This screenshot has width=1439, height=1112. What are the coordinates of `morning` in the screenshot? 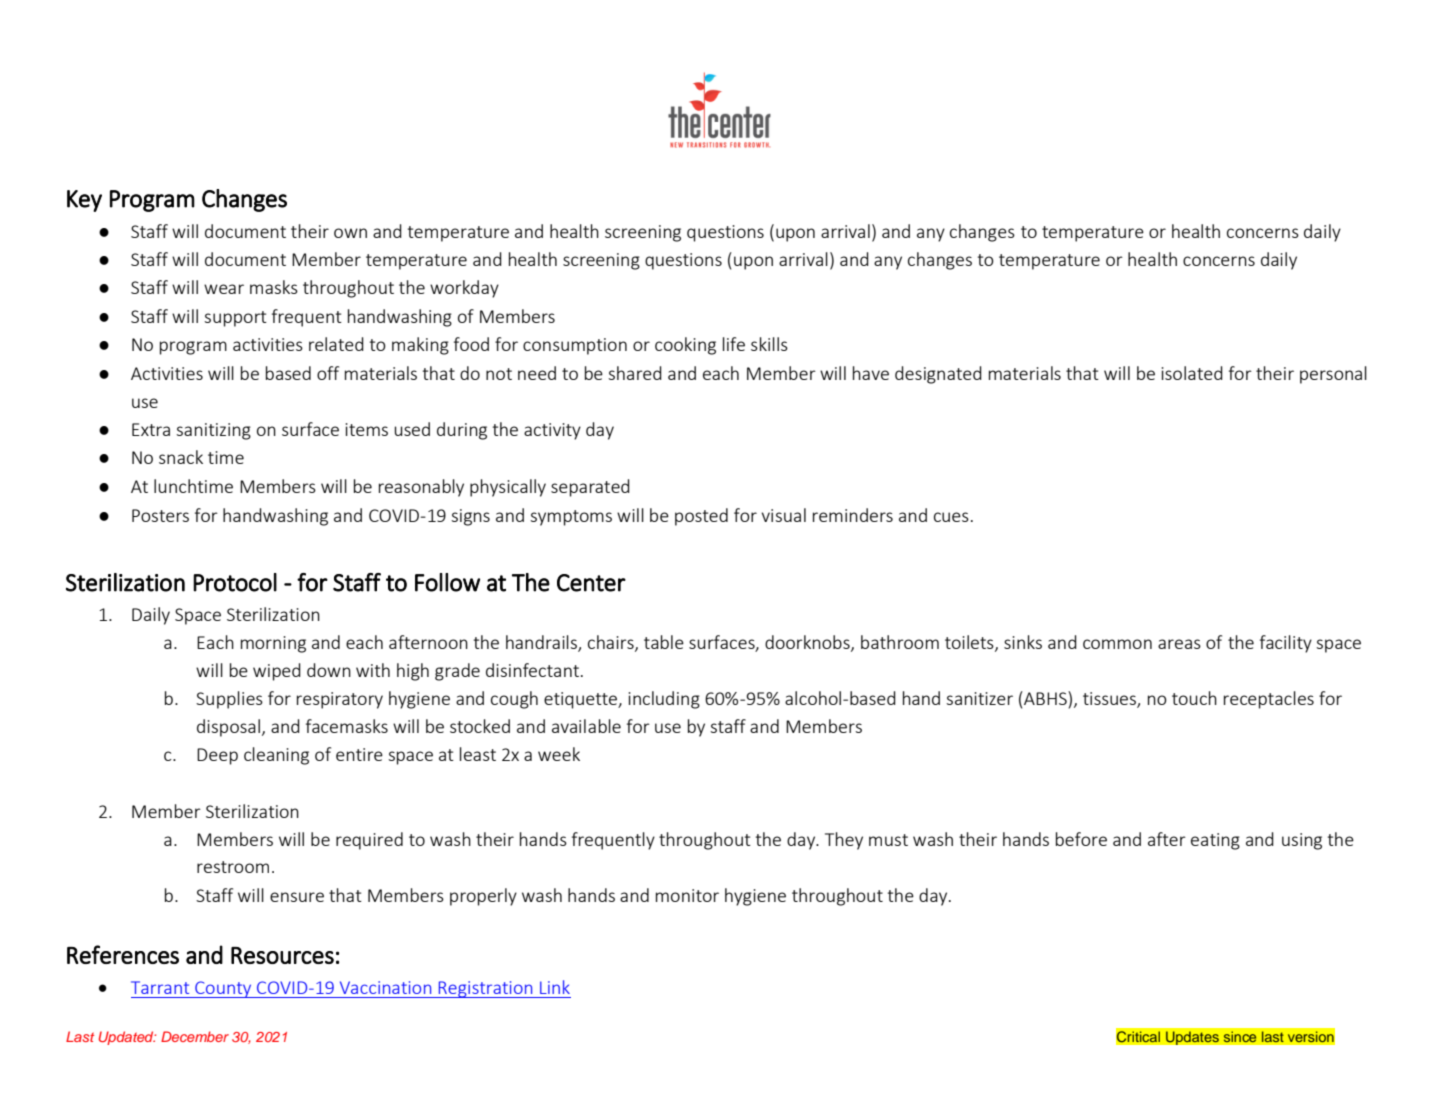 It's located at (273, 644).
